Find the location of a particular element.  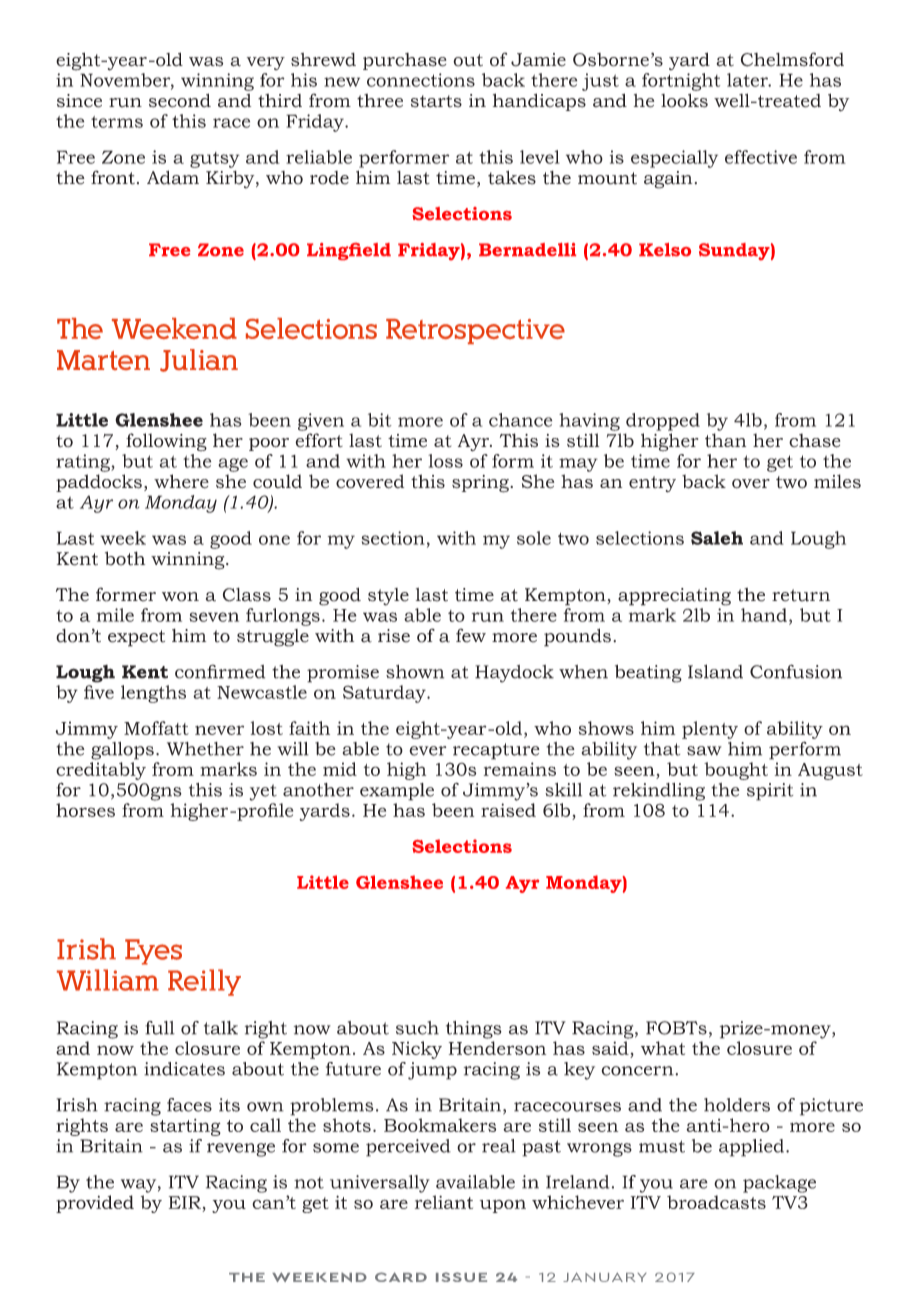

ISSUE is located at coordinates (461, 1277).
